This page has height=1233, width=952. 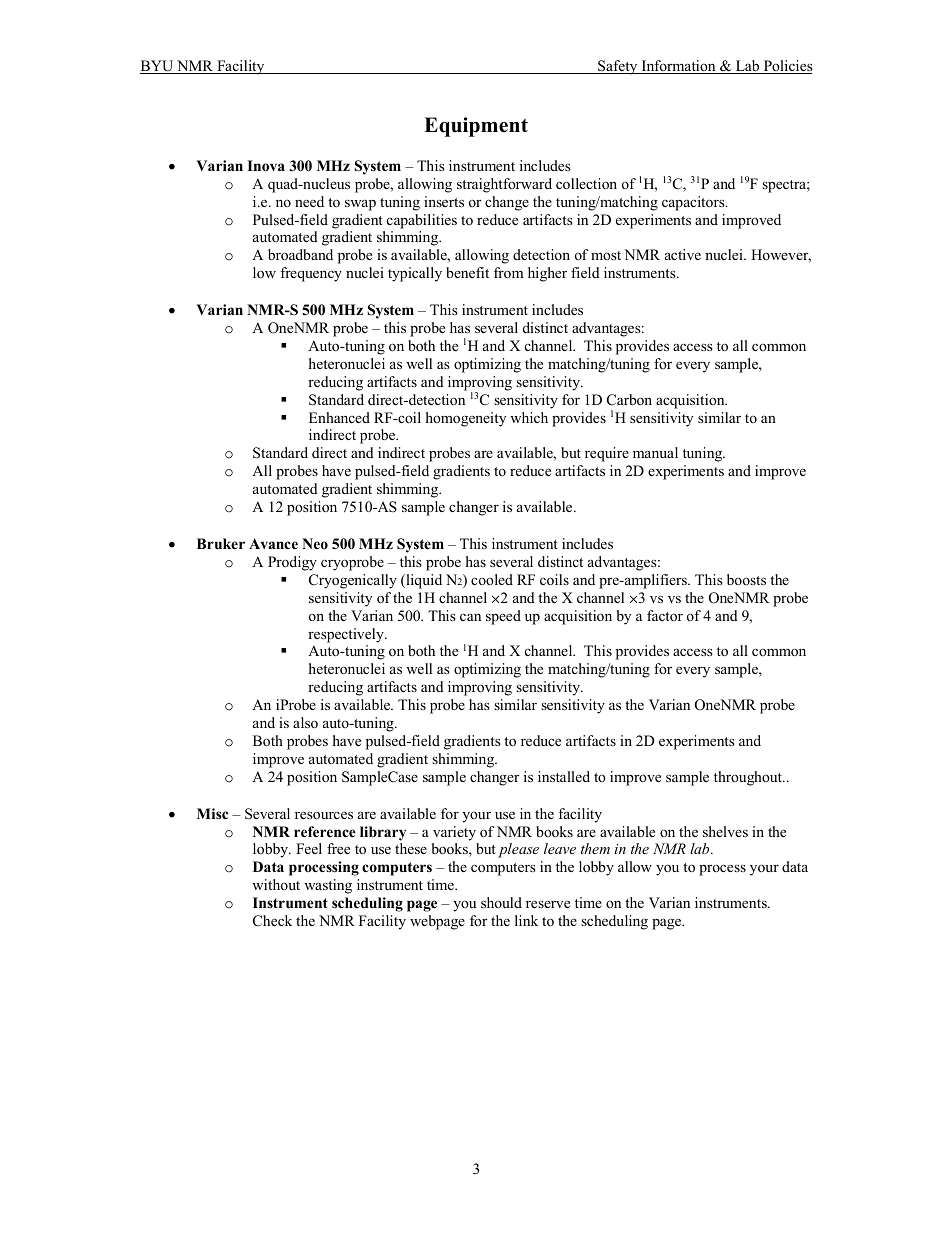 What do you see at coordinates (655, 452) in the page?
I see `manual` at bounding box center [655, 452].
